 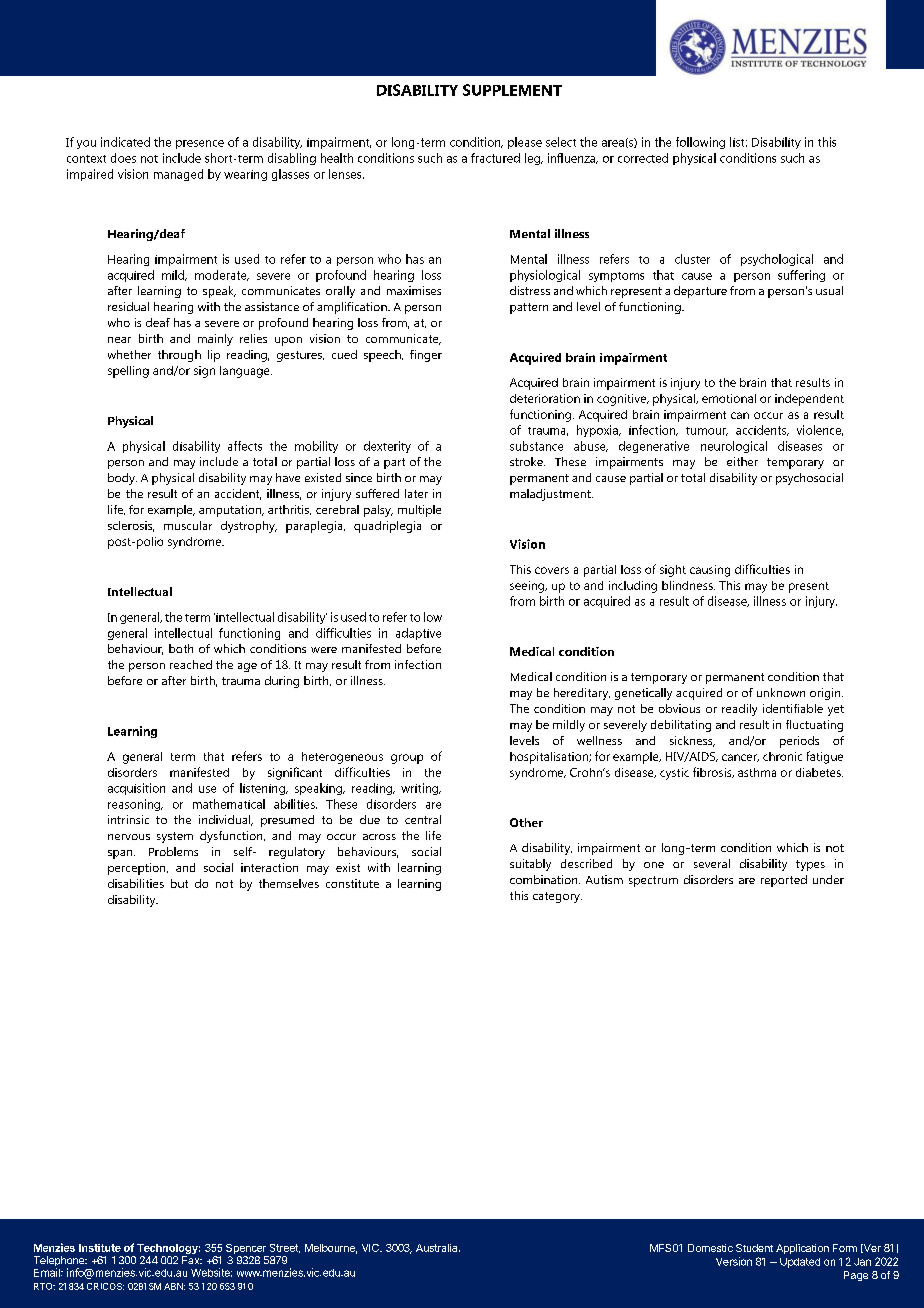 What do you see at coordinates (125, 142) in the screenshot?
I see `indicated` at bounding box center [125, 142].
